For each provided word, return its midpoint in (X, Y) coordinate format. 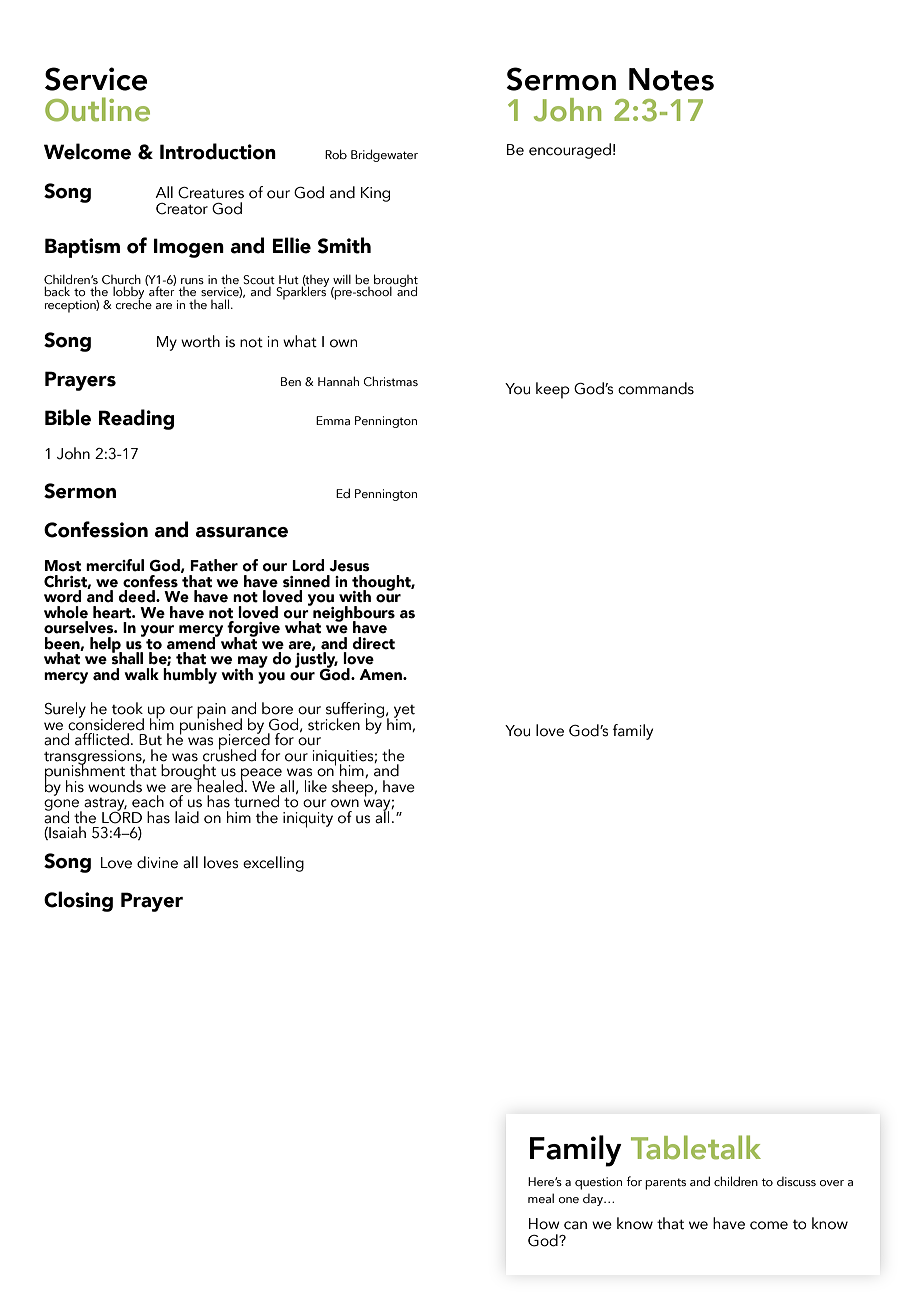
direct (373, 643)
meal (541, 1198)
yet (404, 712)
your (157, 632)
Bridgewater (384, 155)
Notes (671, 79)
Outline (97, 109)
